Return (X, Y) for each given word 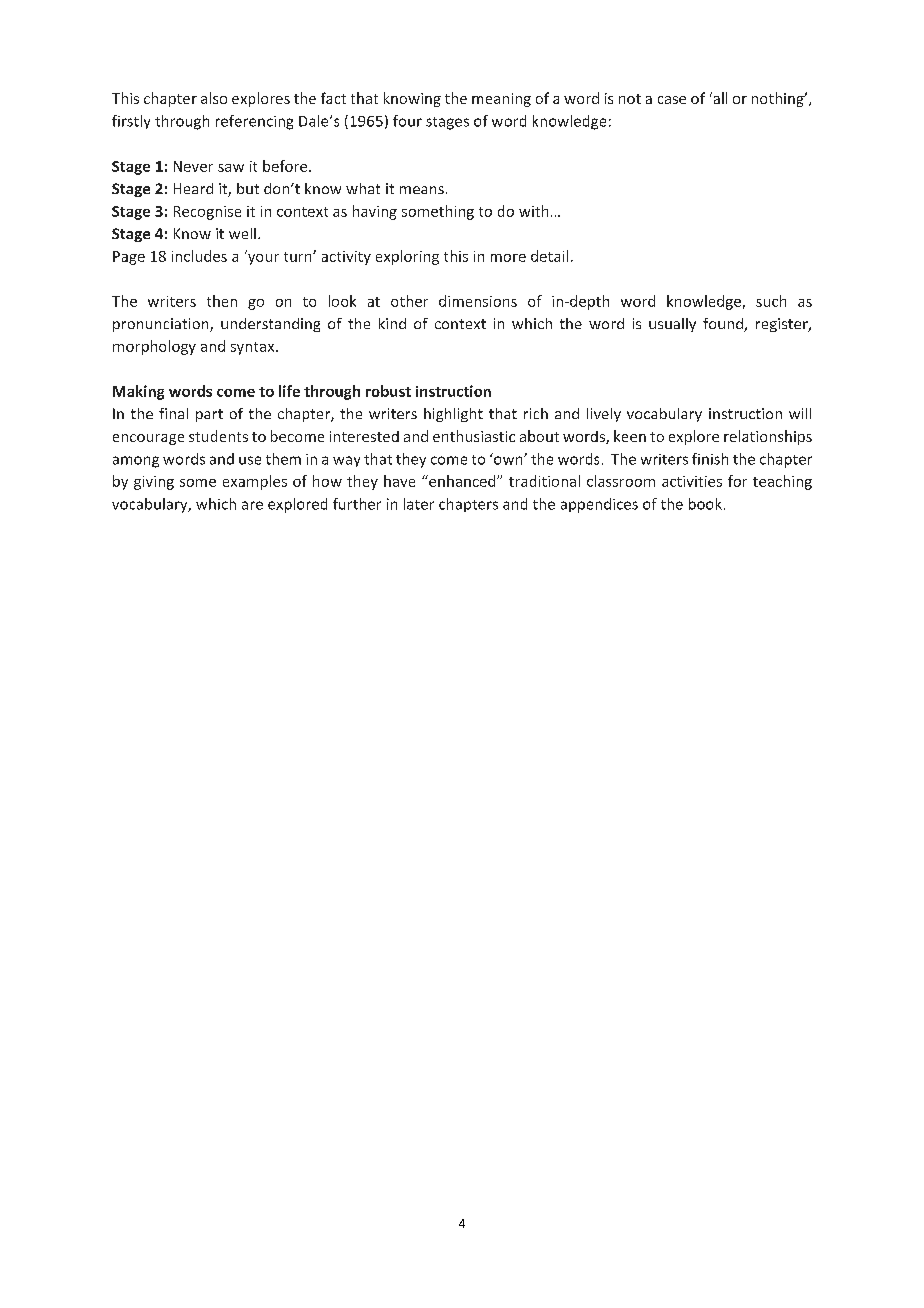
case (672, 100)
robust (388, 391)
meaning (501, 100)
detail (549, 256)
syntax (254, 348)
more (508, 258)
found (724, 325)
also (214, 98)
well (242, 233)
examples (255, 482)
